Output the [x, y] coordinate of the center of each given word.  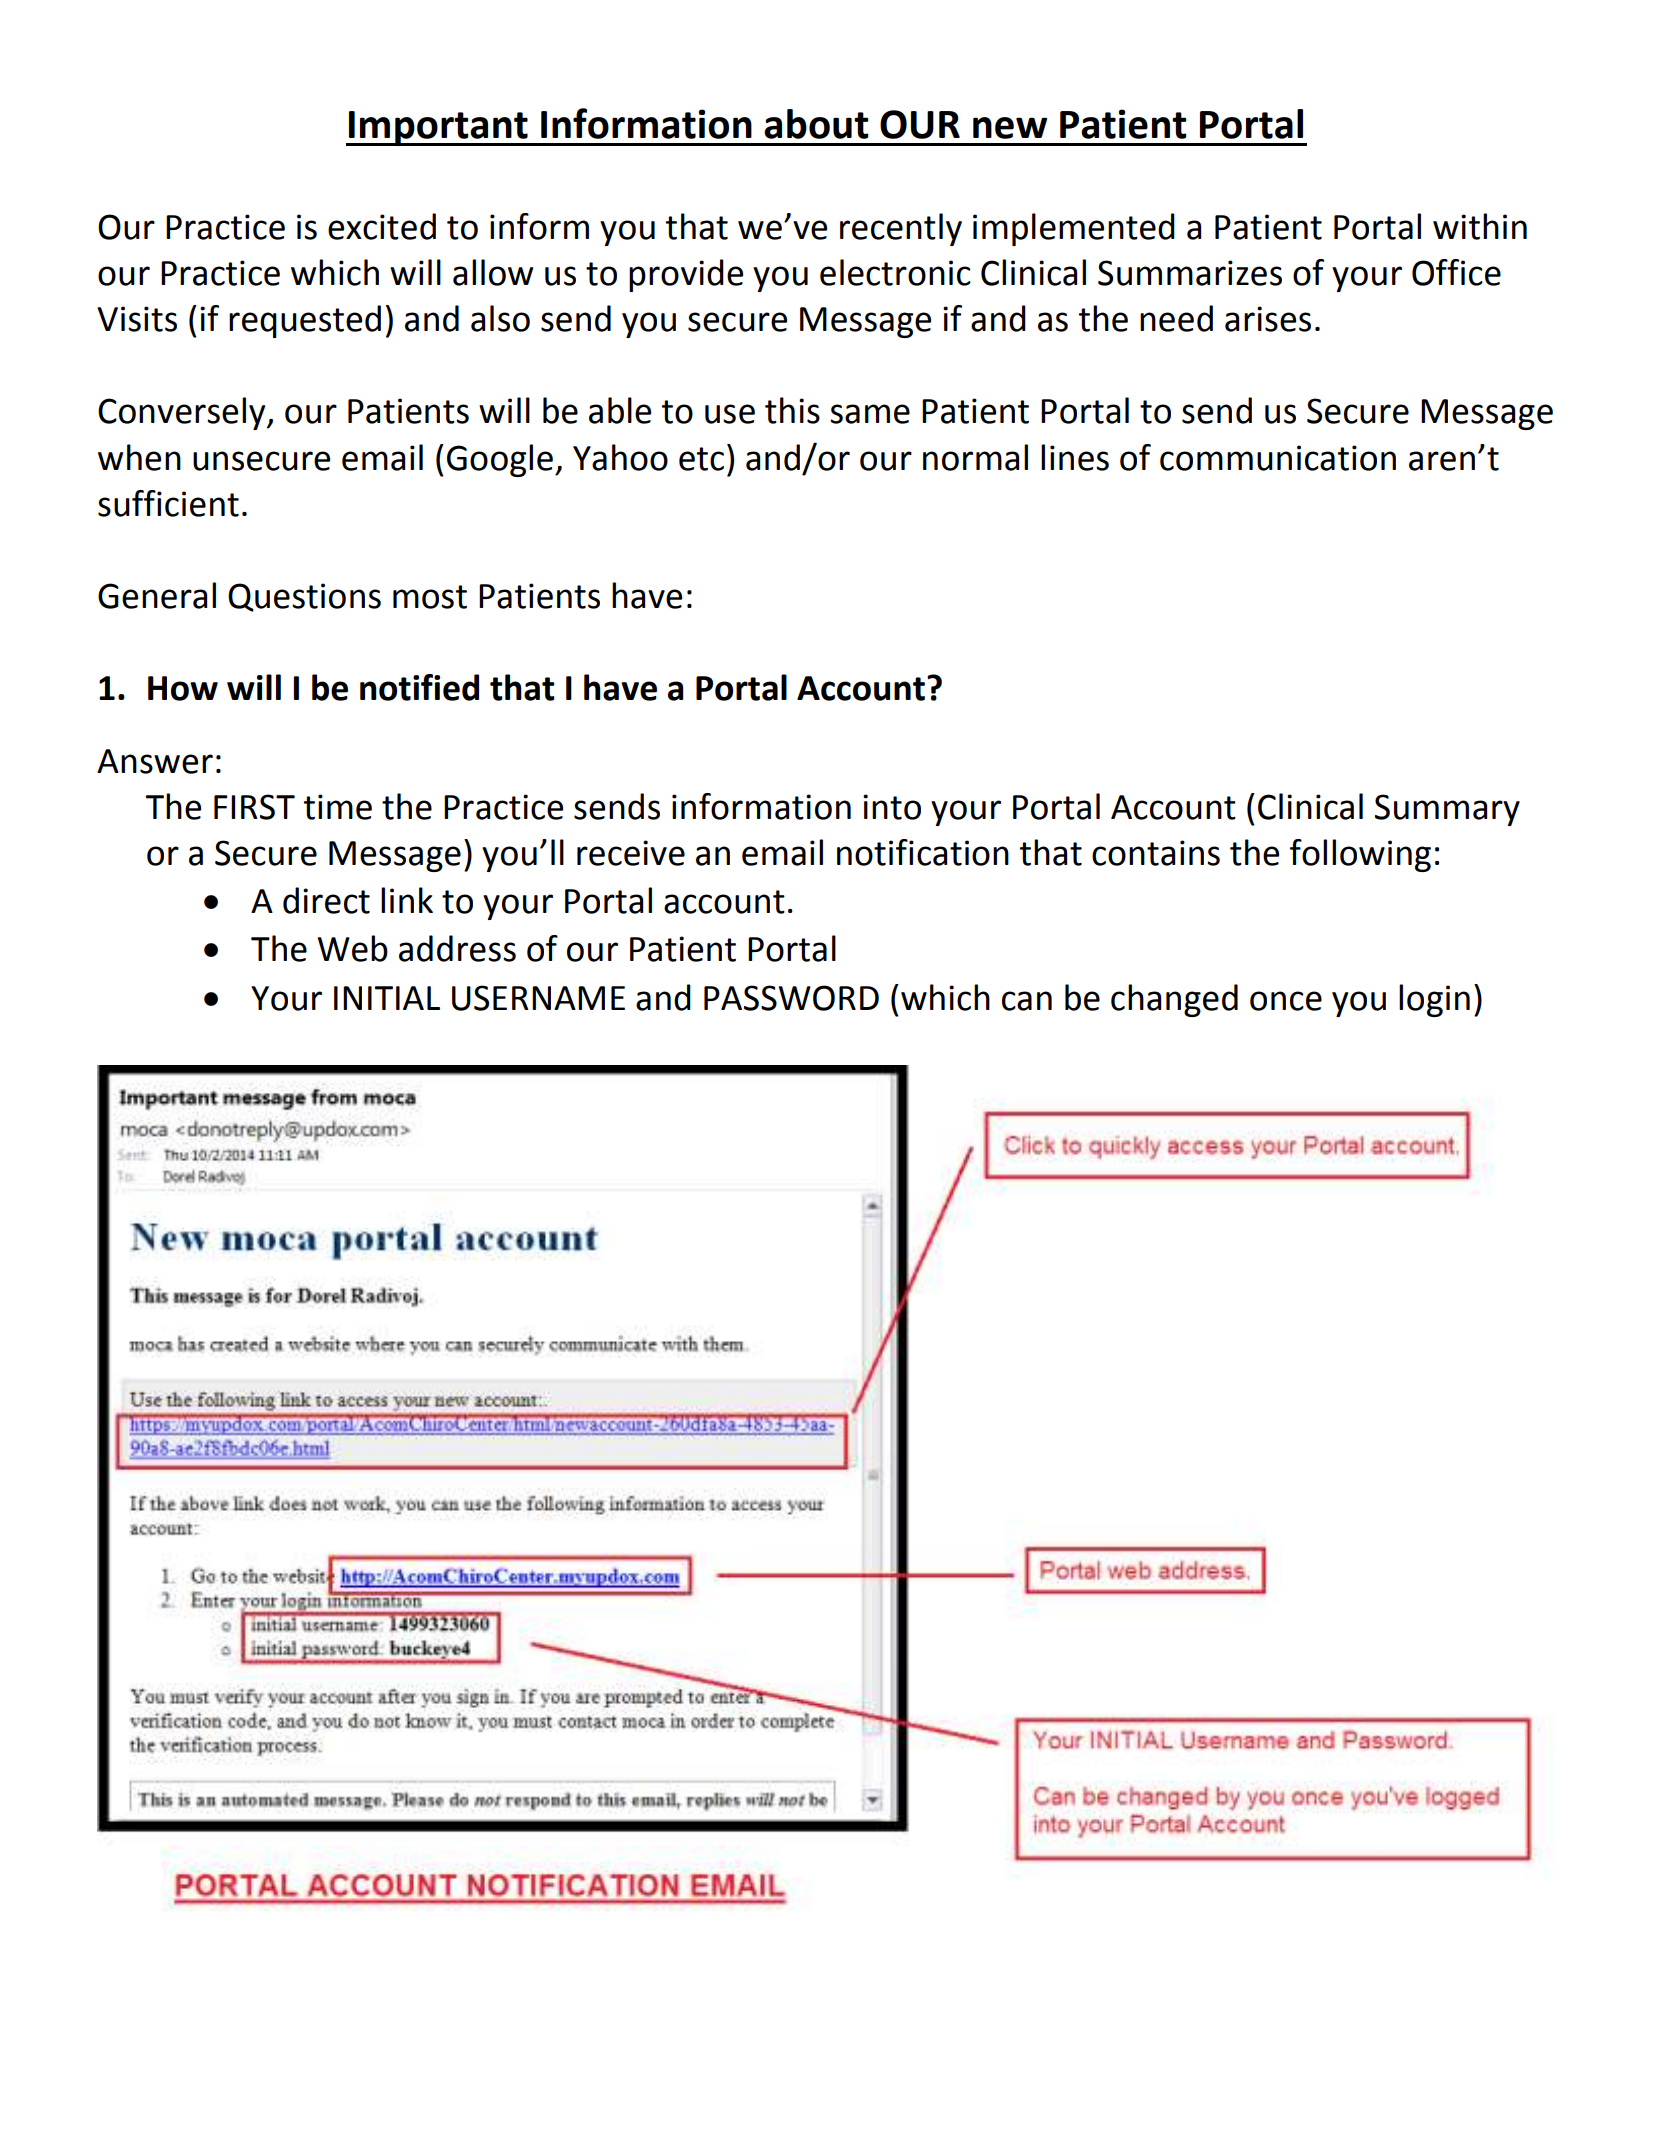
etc [701, 459]
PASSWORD [791, 998]
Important [438, 128]
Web [353, 948]
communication [1278, 458]
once [1286, 1001]
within [1480, 226]
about [816, 124]
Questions [304, 597]
